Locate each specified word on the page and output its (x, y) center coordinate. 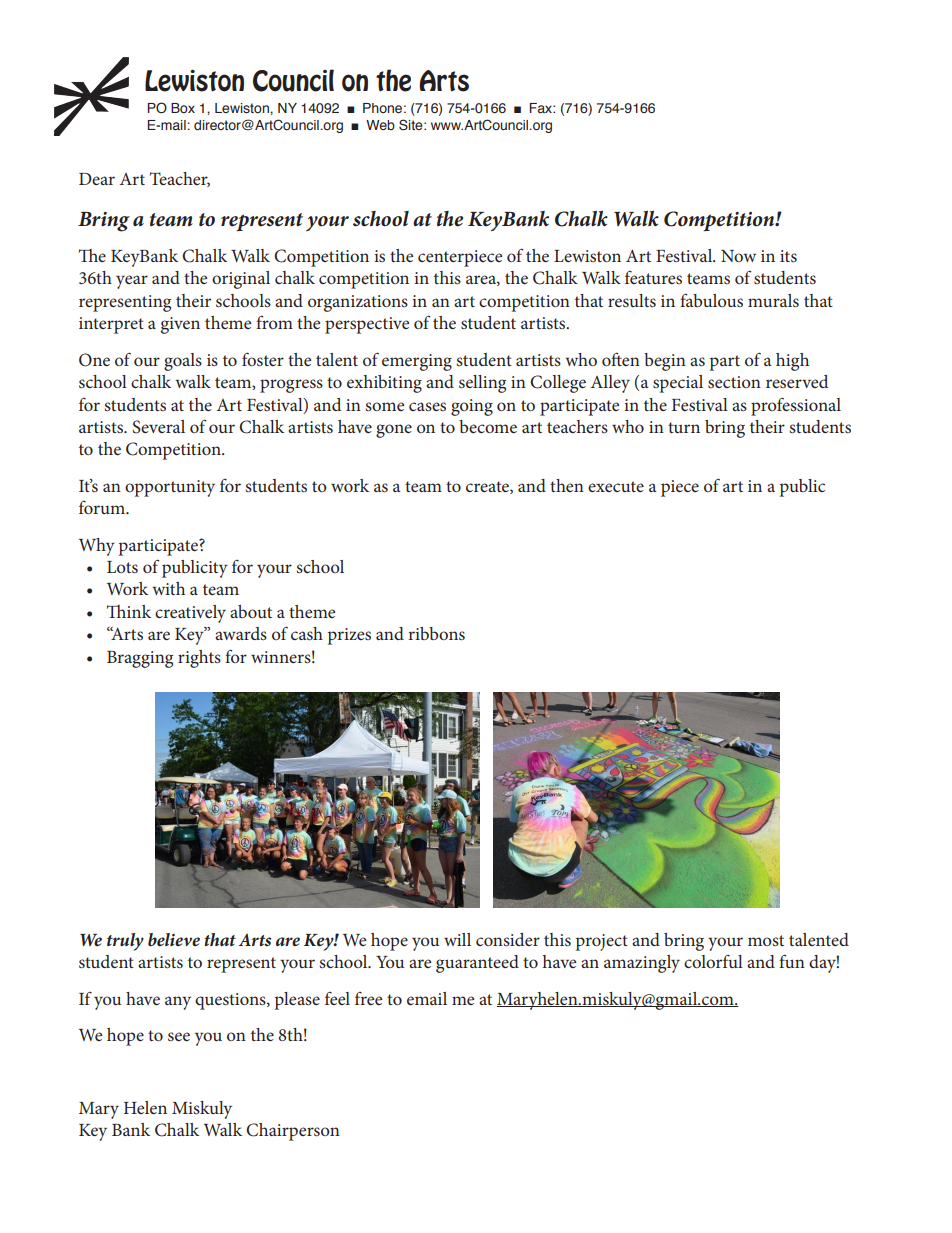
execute (616, 486)
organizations (358, 303)
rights (199, 659)
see (179, 1036)
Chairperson (293, 1132)
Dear (97, 179)
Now (738, 256)
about (251, 611)
